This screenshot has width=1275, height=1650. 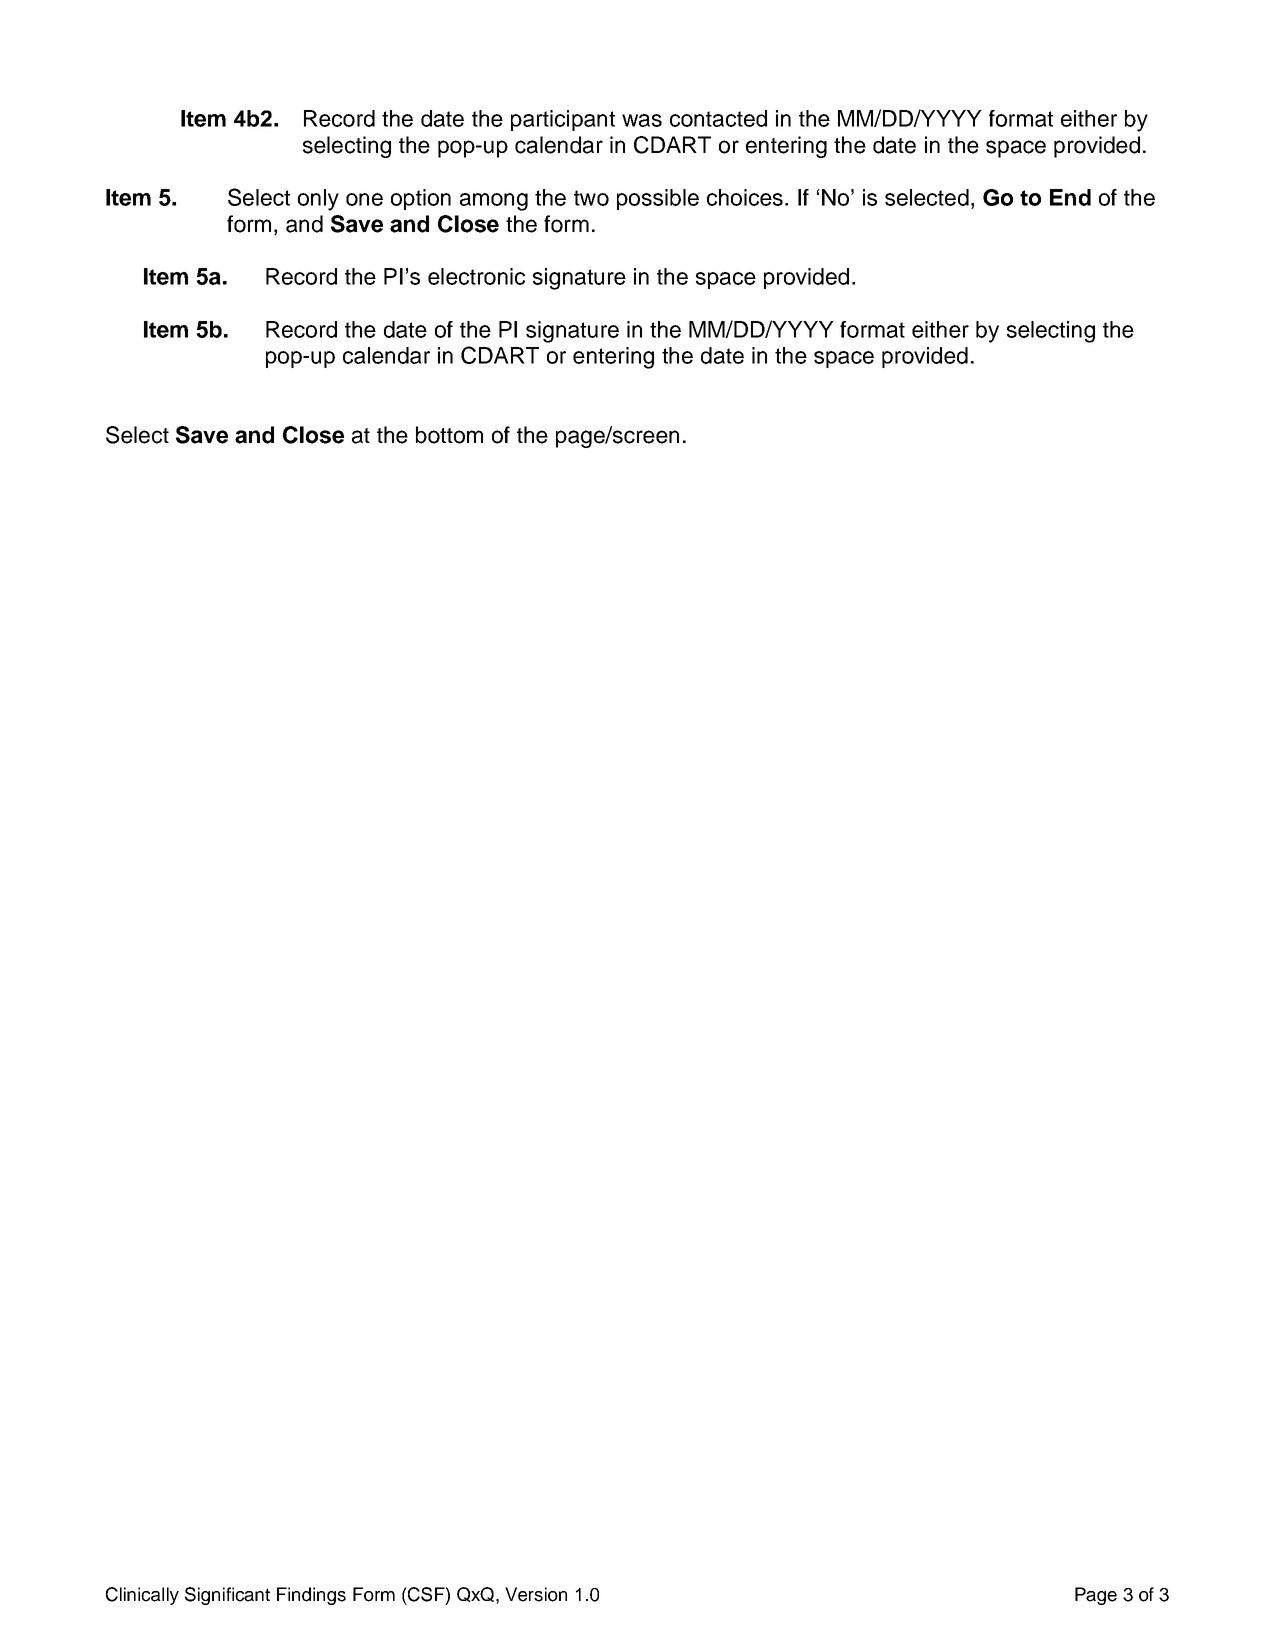 What do you see at coordinates (718, 118) in the screenshot?
I see `contacted` at bounding box center [718, 118].
